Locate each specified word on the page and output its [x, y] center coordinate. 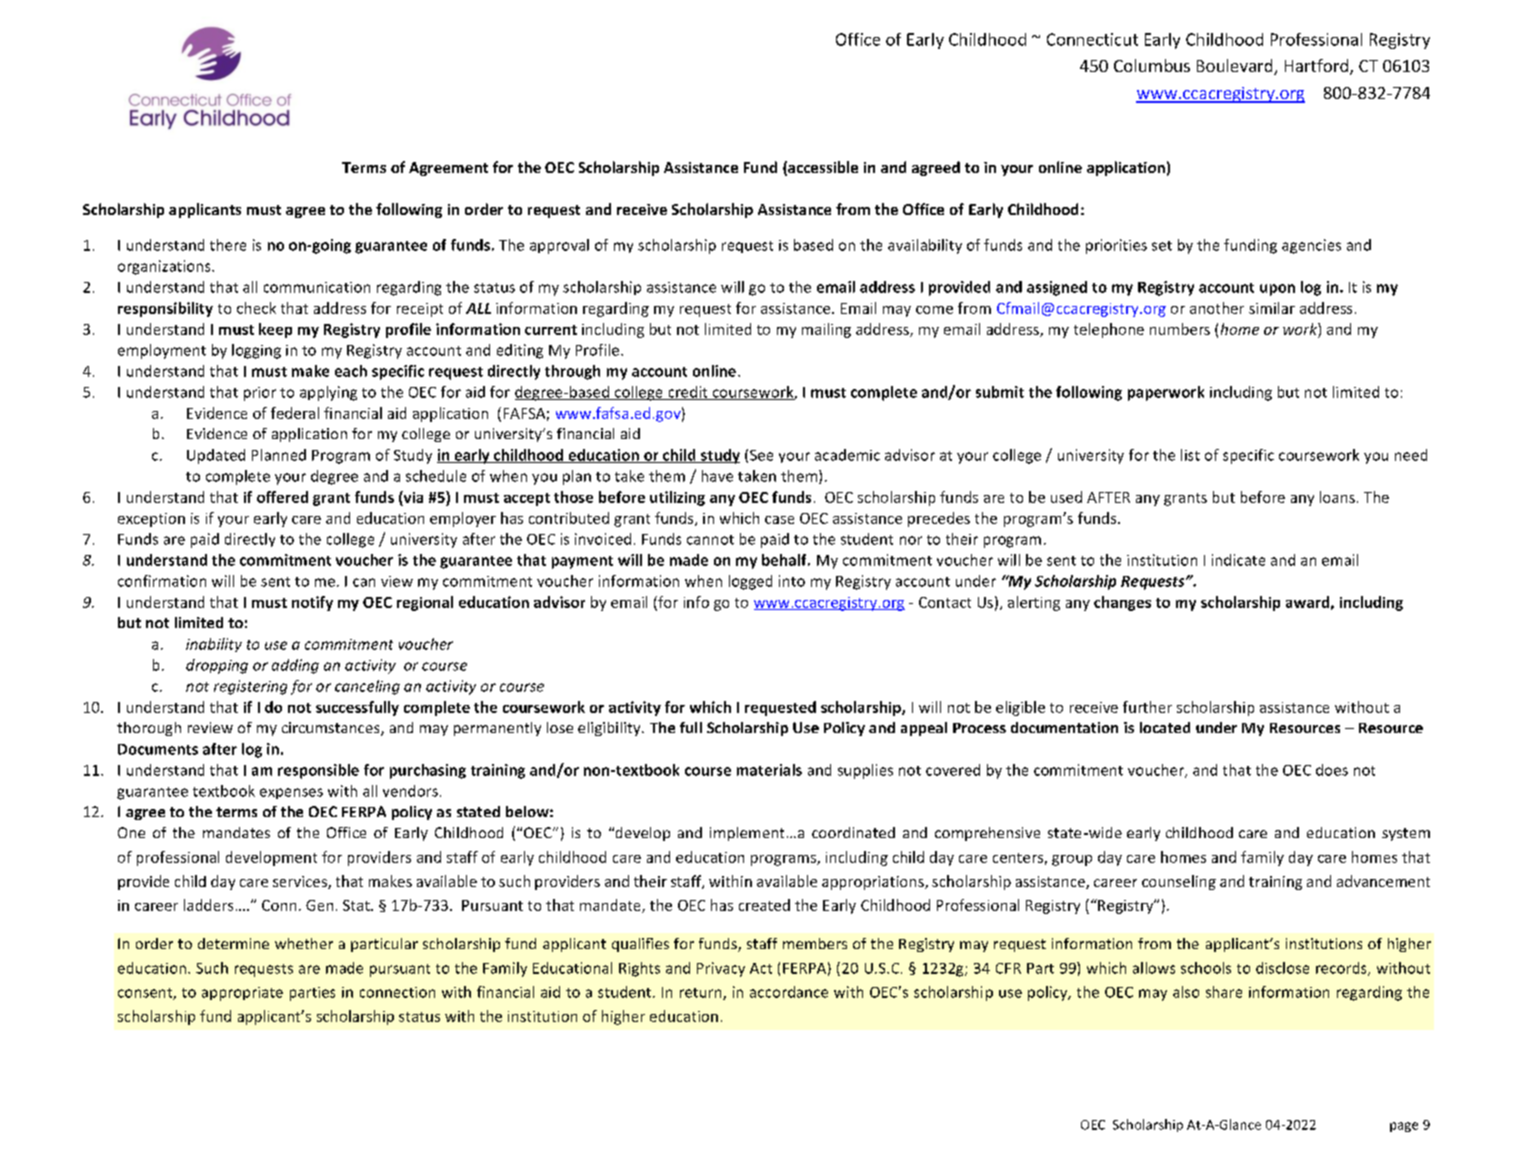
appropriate [242, 994]
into [792, 581]
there [228, 245]
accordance [789, 992]
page [1404, 1127]
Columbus [1152, 65]
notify [312, 603]
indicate [1238, 560]
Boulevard [1236, 67]
